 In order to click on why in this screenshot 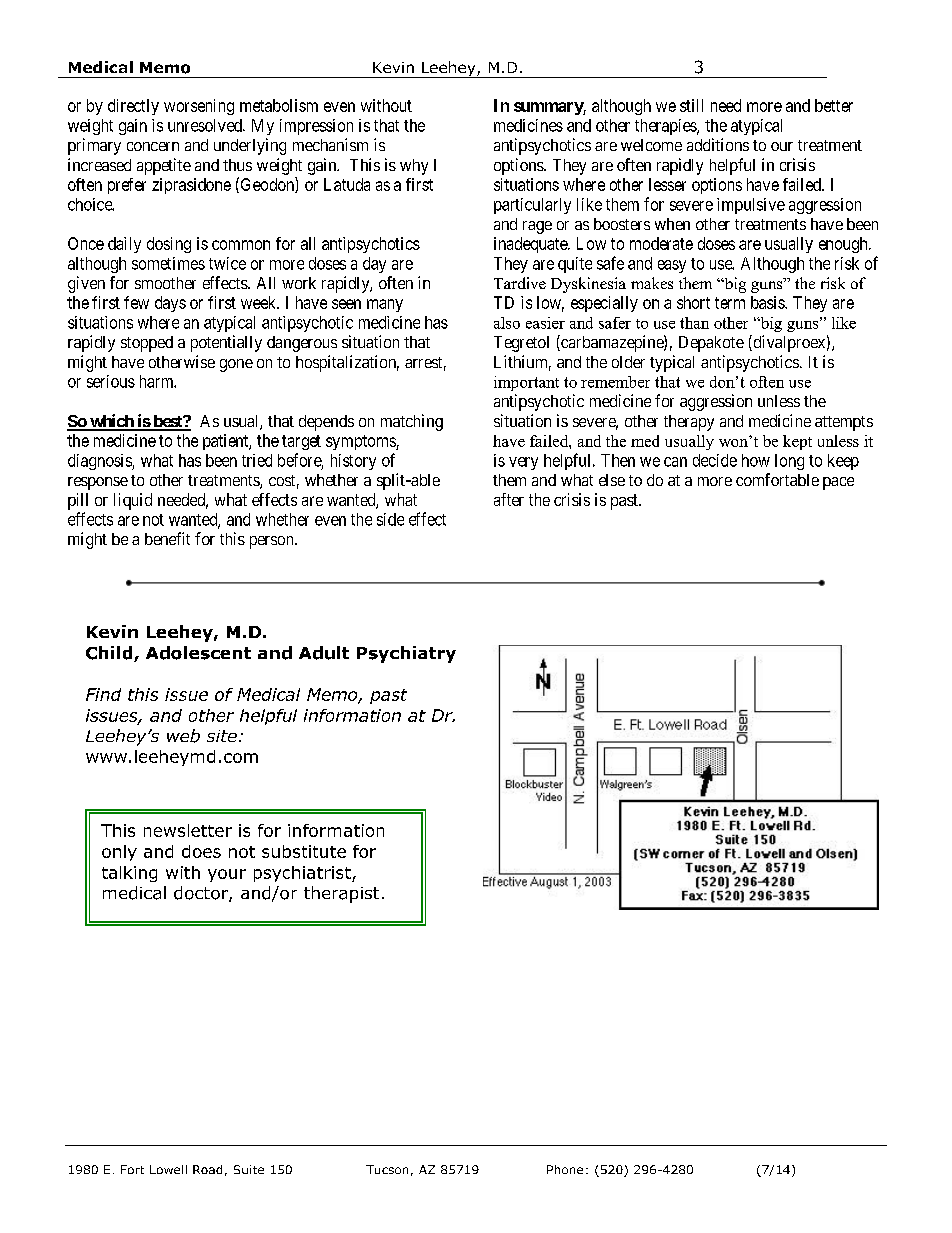, I will do `click(414, 167)`.
